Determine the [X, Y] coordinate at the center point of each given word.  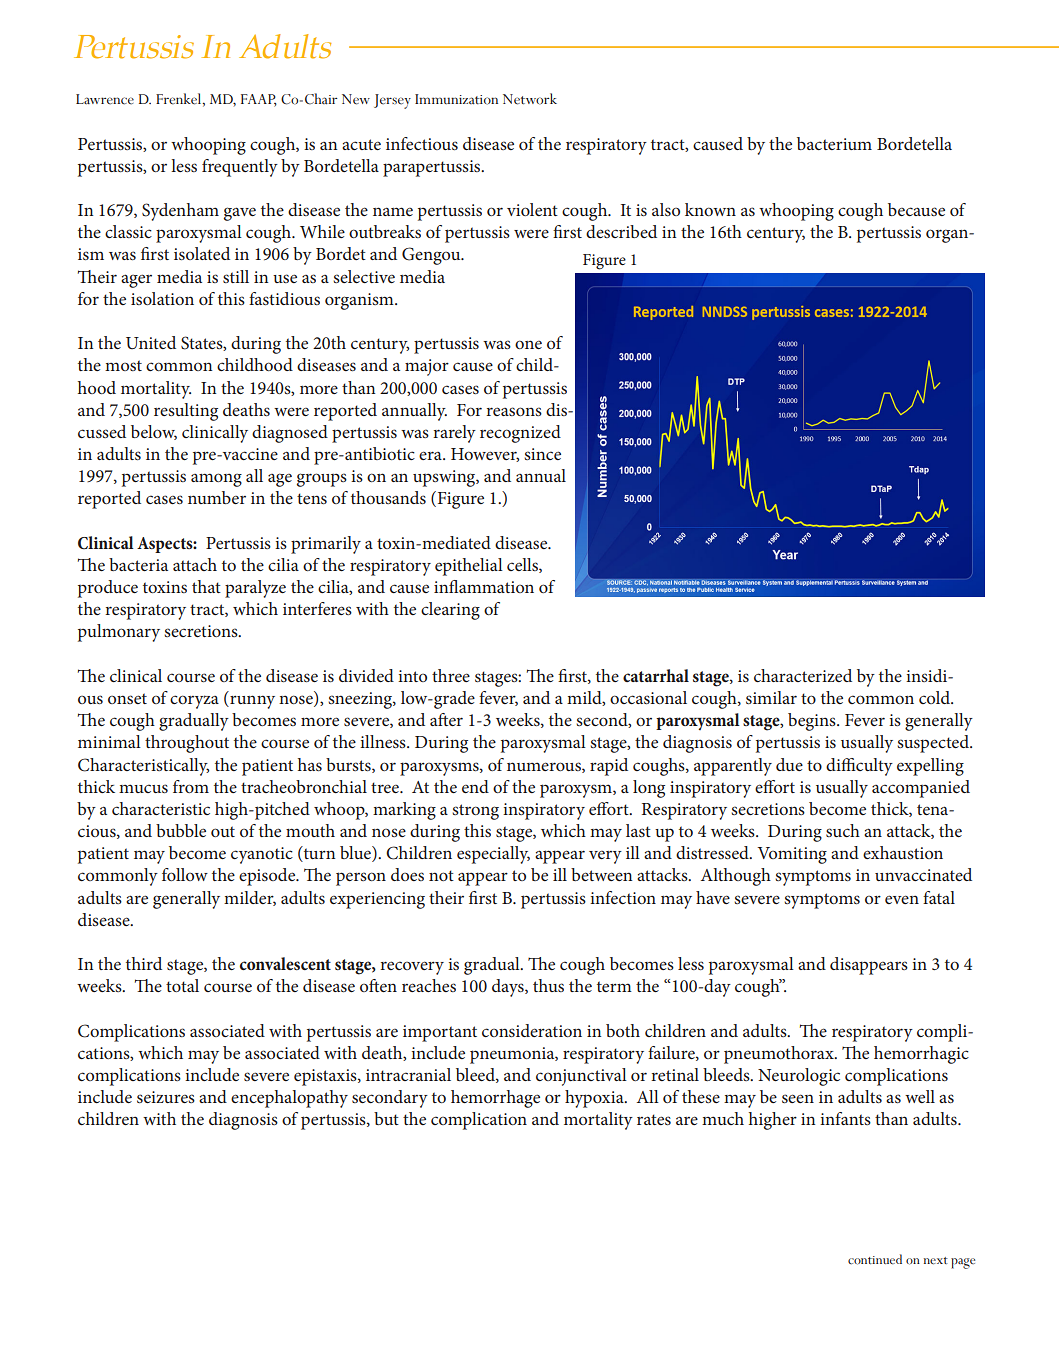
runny [251, 702]
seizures [166, 1097]
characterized [803, 675]
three [451, 675]
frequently [240, 168]
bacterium [834, 143]
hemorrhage [495, 1099]
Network [530, 99]
